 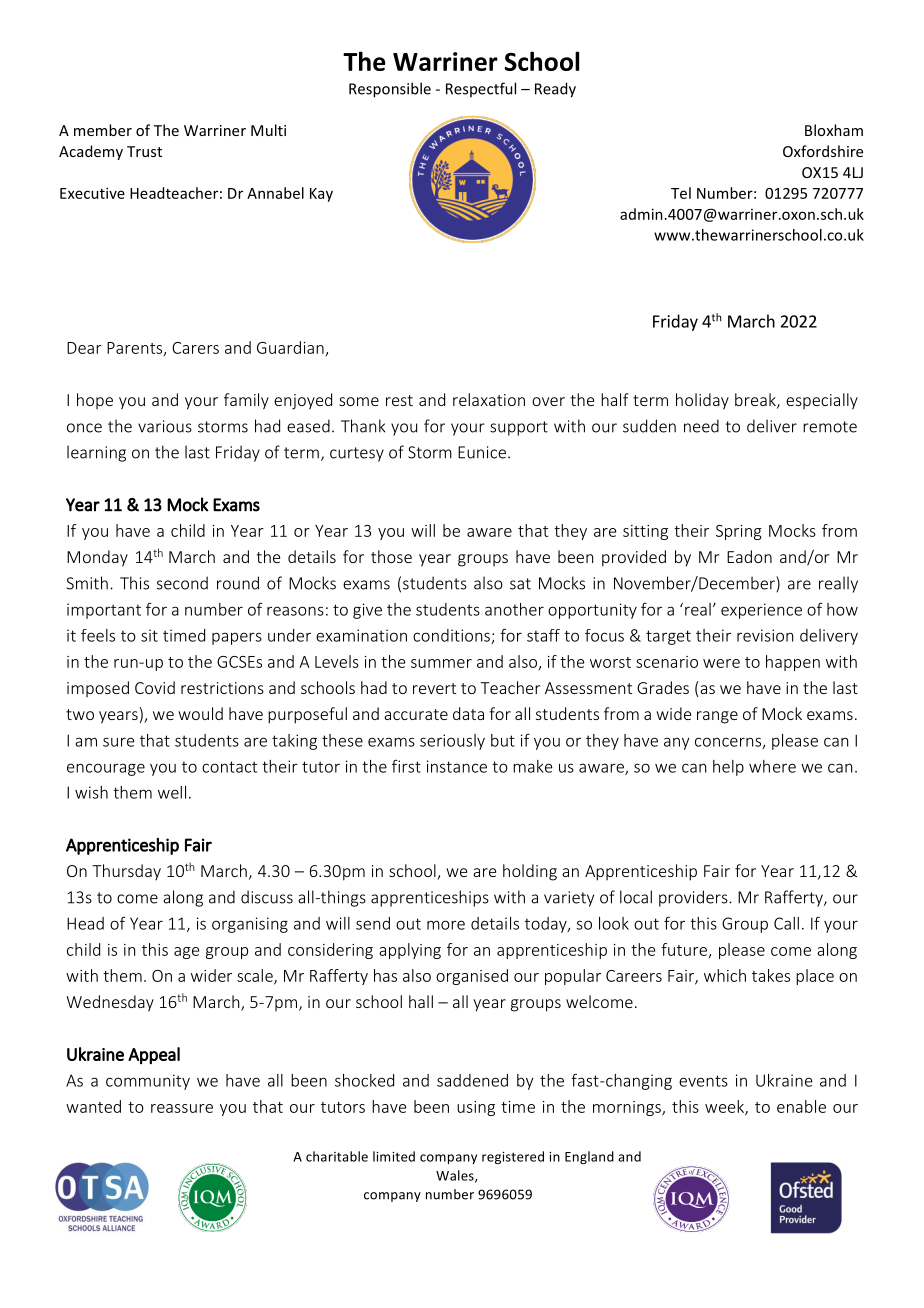 What do you see at coordinates (452, 636) in the screenshot?
I see `conditions` at bounding box center [452, 636].
